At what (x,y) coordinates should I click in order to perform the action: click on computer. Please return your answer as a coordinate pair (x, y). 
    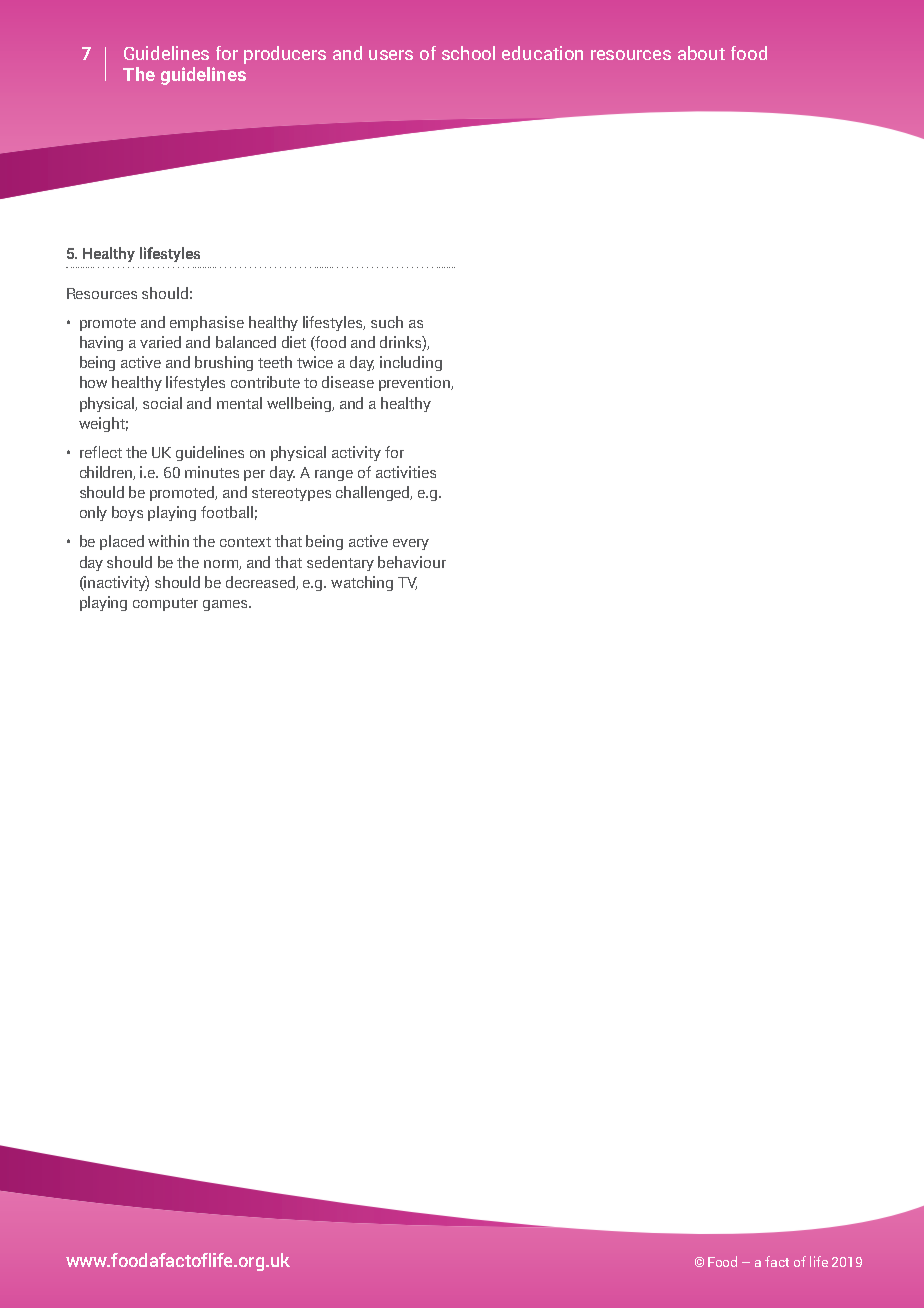
    Looking at the image, I should click on (165, 604).
